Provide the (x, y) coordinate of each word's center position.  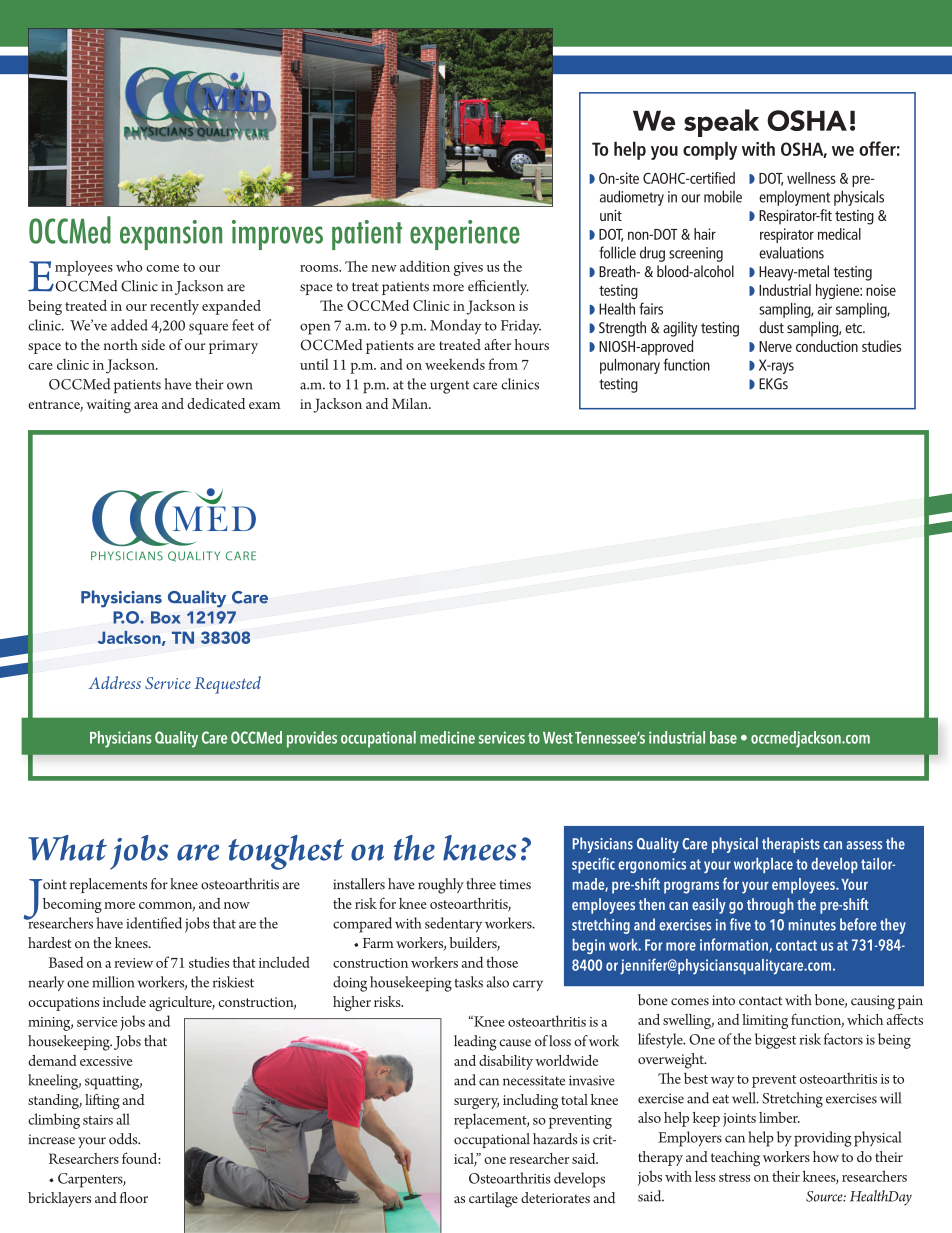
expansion (171, 235)
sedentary (453, 925)
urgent (450, 387)
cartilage (493, 1200)
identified (154, 923)
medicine (447, 737)
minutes (812, 925)
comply (710, 150)
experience (465, 235)
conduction (827, 346)
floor (134, 1197)
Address (114, 682)
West (558, 738)
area (146, 405)
